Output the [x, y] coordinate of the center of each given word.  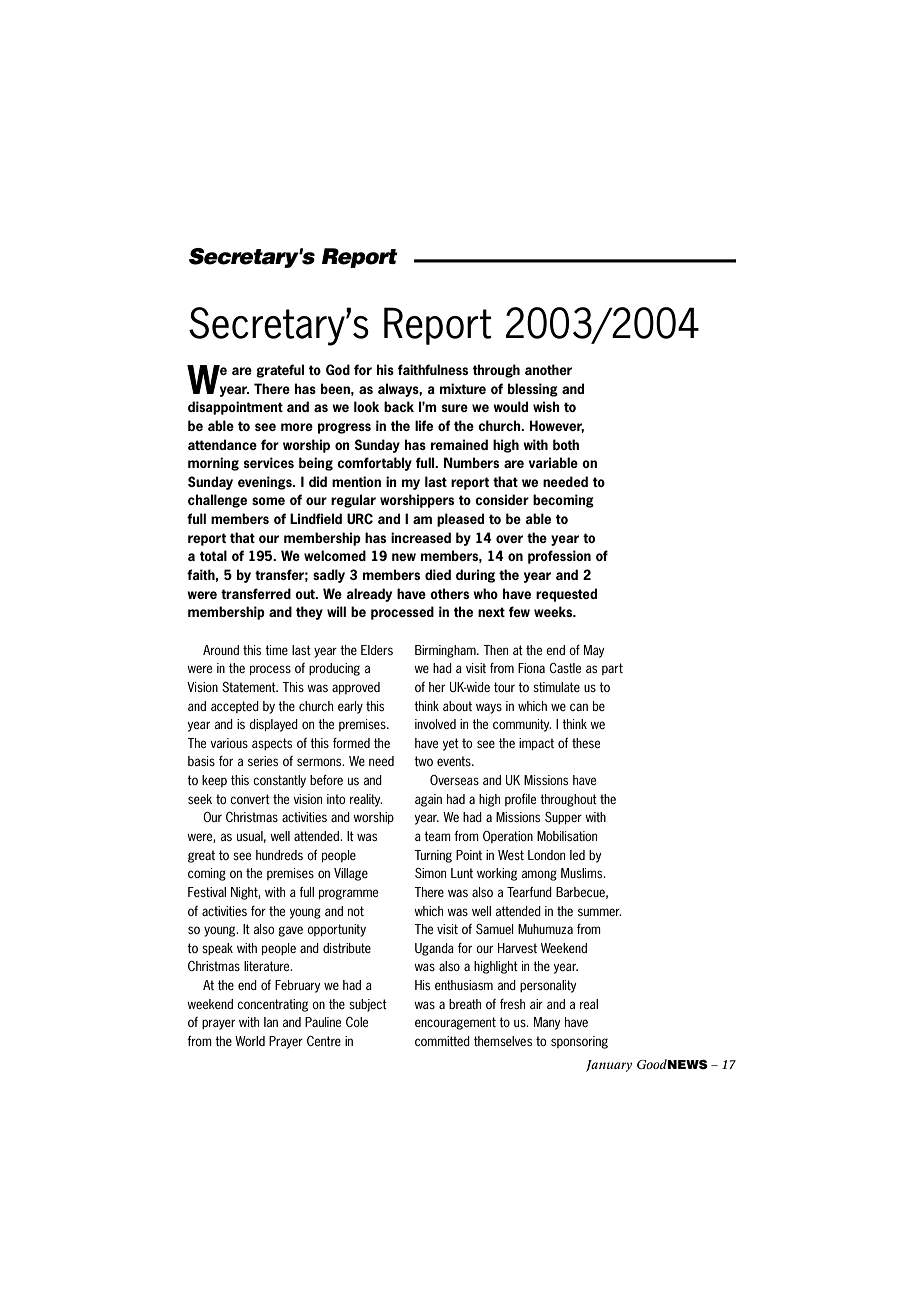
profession [559, 557]
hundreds [279, 855]
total [213, 555]
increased [421, 537]
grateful [280, 371]
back [399, 406]
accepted [235, 707]
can [579, 707]
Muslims [583, 873]
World [250, 1041]
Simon [430, 873]
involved [435, 724]
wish [546, 406]
